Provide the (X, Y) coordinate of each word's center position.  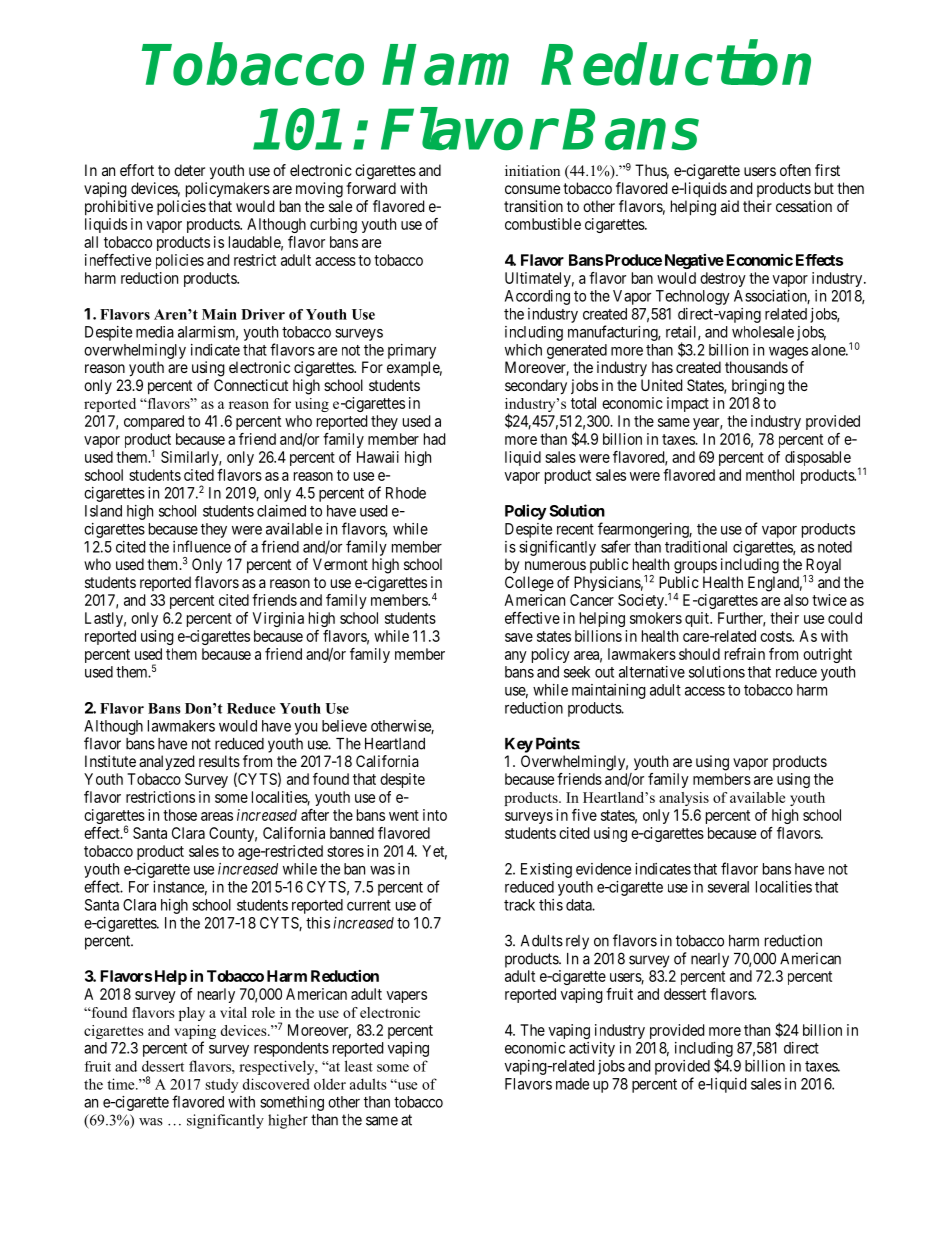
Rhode (406, 493)
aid (730, 206)
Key (519, 745)
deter (189, 170)
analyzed (167, 763)
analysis (684, 799)
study (221, 1085)
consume (532, 189)
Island (103, 511)
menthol (770, 475)
